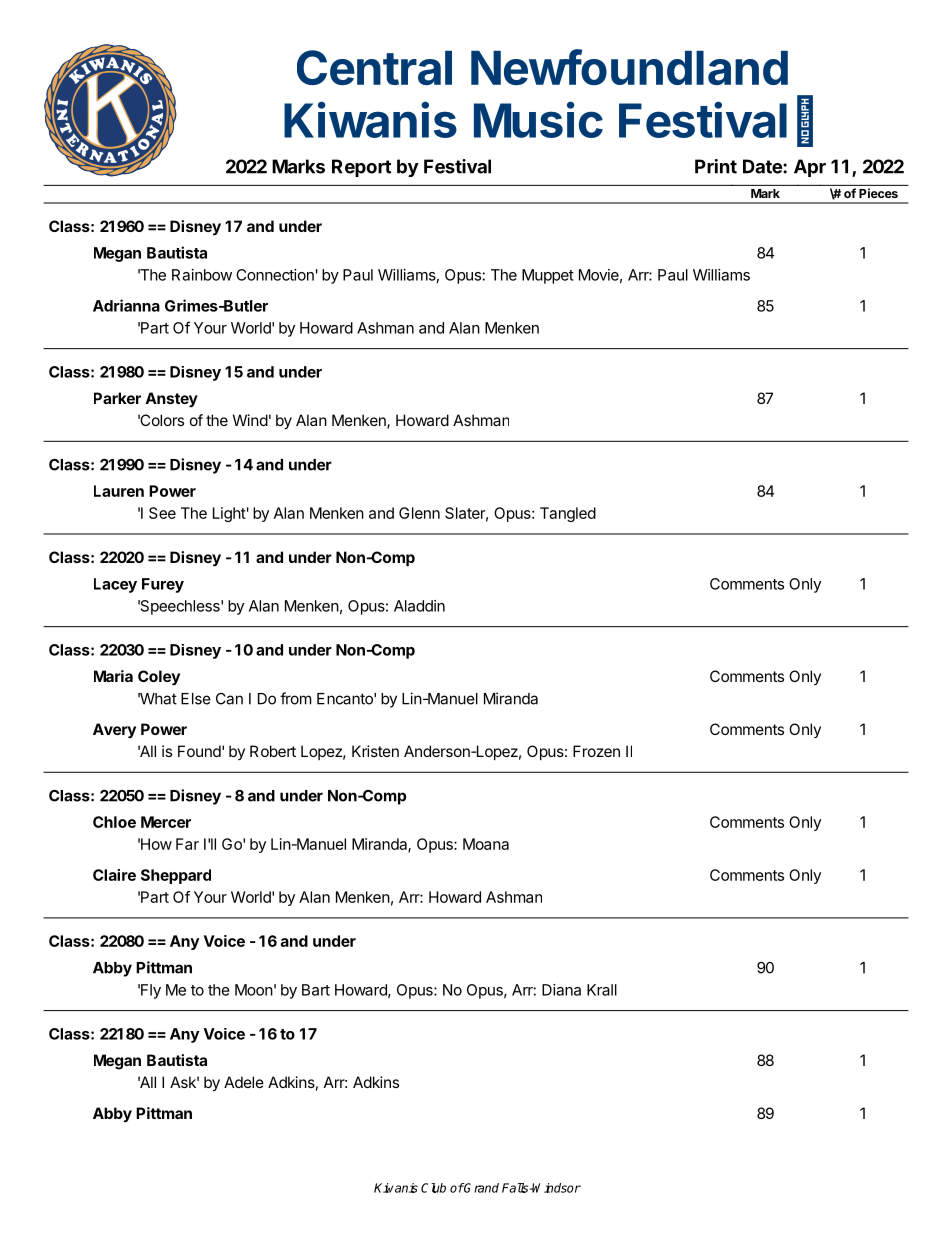 Image resolution: width=952 pixels, height=1233 pixels. I want to click on Furey, so click(163, 585).
